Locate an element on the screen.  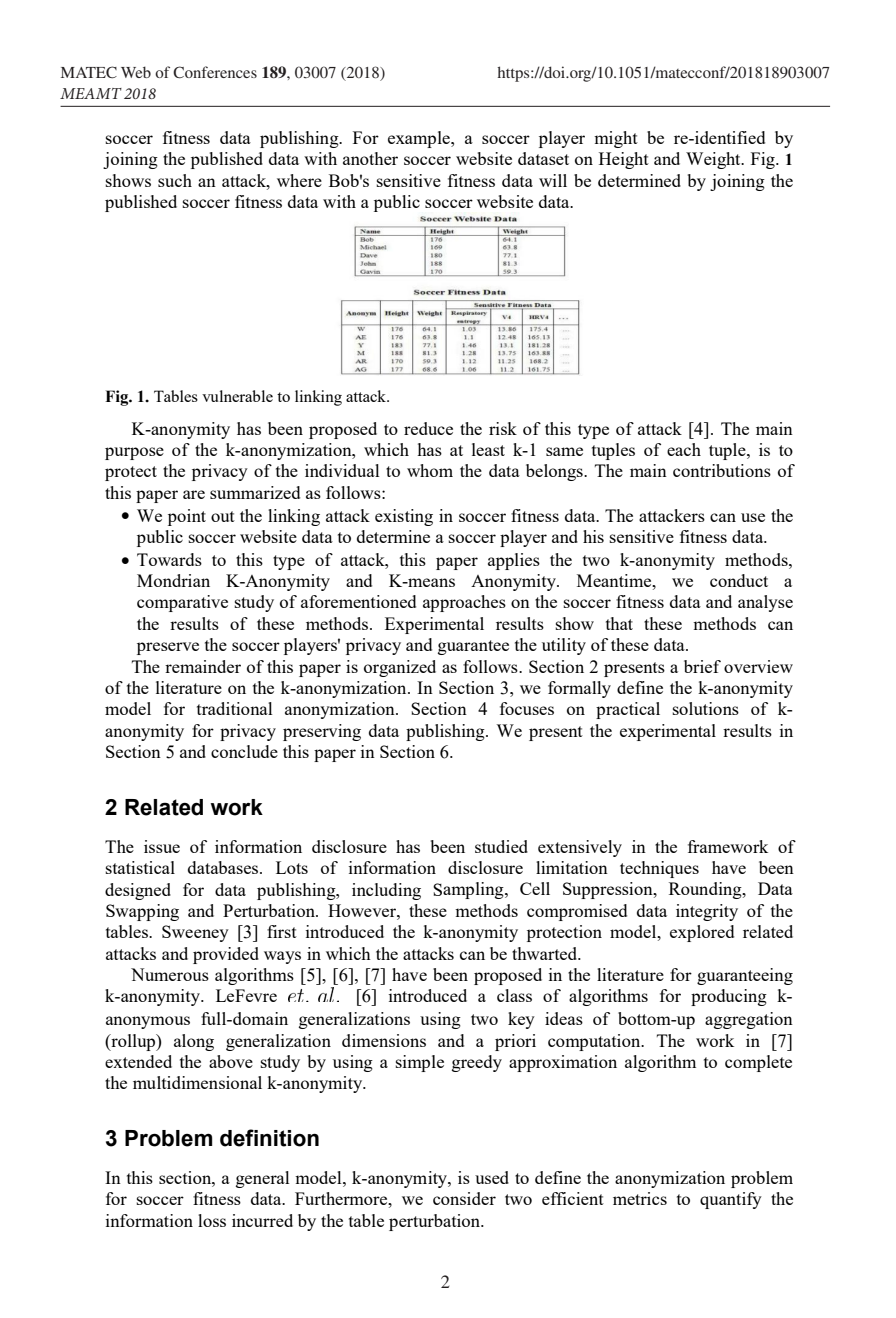
Weight is located at coordinates (714, 160).
